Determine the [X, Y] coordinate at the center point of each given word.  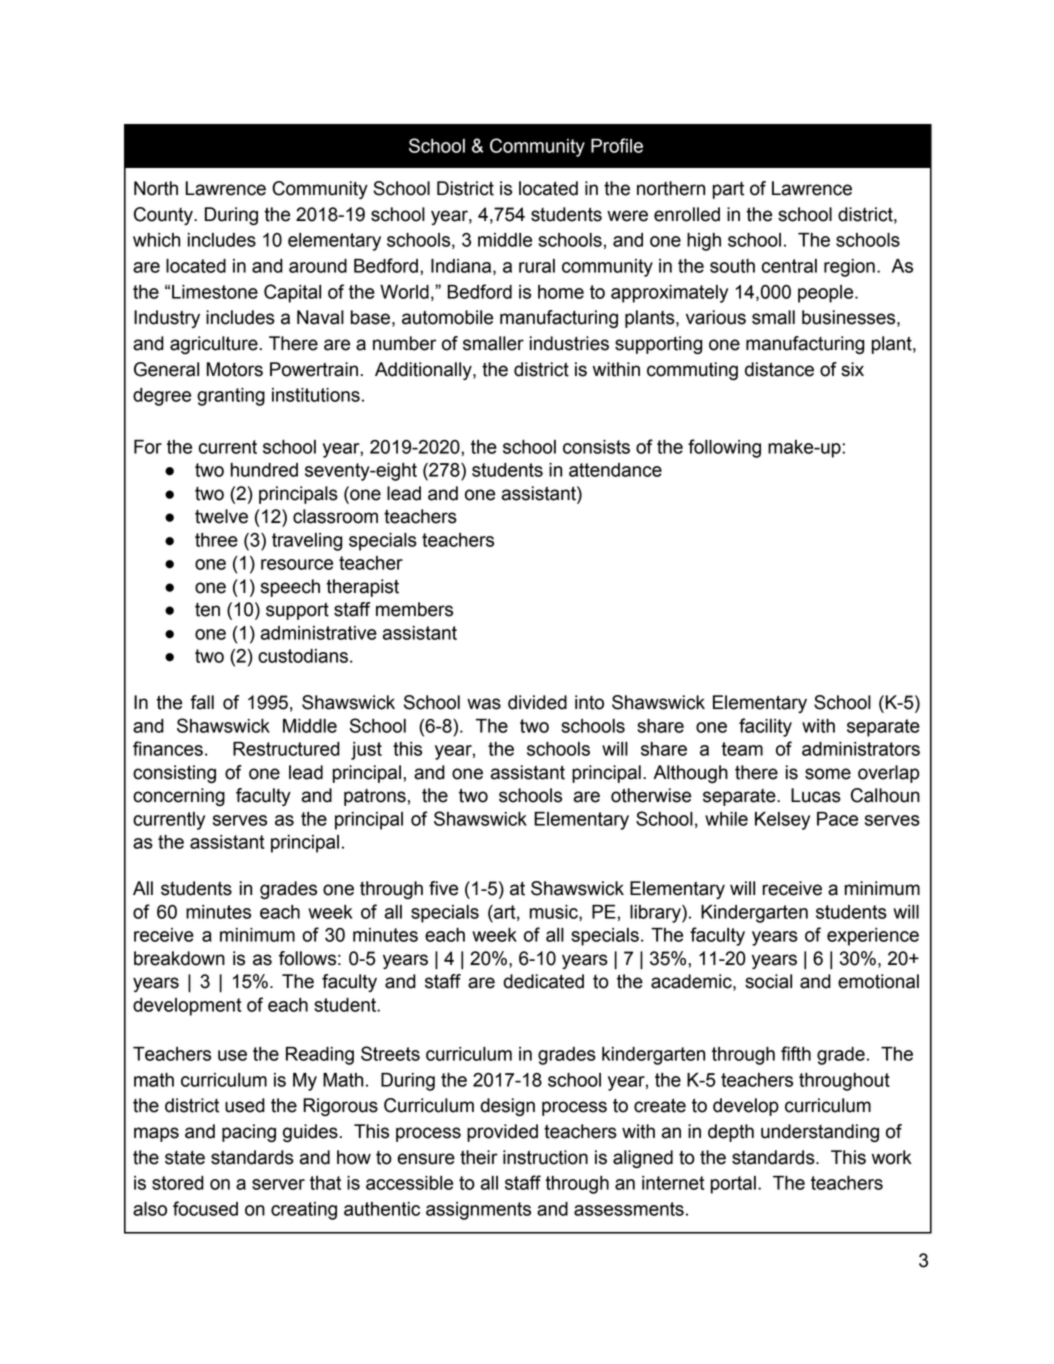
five [443, 888]
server [278, 1184]
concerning [179, 797]
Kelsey [782, 821]
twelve [221, 516]
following [724, 448]
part [728, 190]
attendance [615, 470]
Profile [617, 145]
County [164, 216]
